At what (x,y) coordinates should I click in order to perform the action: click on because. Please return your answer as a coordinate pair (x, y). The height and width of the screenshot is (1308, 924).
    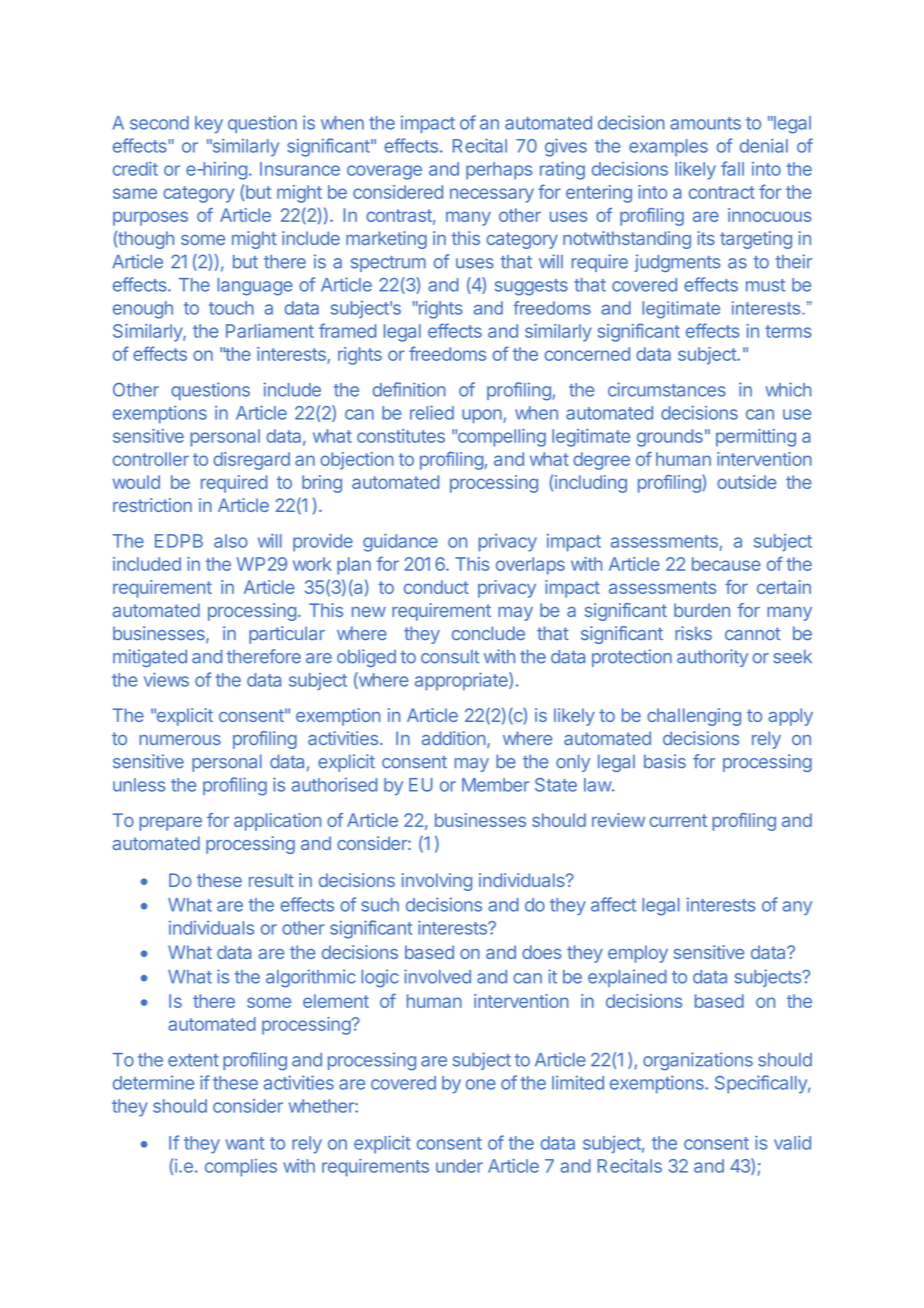
    Looking at the image, I should click on (726, 564).
